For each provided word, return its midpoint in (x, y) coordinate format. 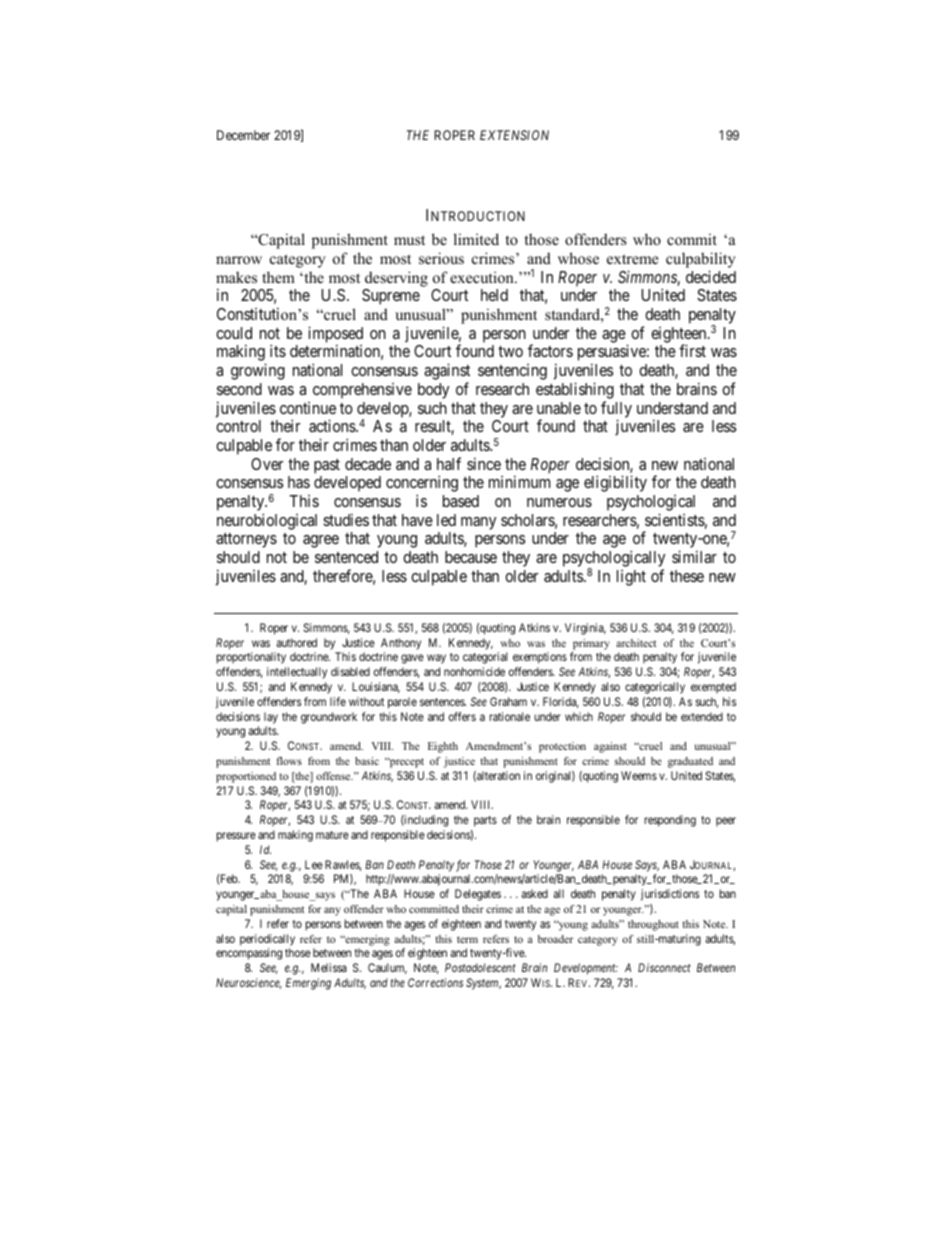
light (631, 578)
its (278, 350)
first (692, 350)
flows (289, 761)
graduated (690, 762)
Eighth (443, 747)
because (471, 557)
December (243, 135)
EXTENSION (514, 135)
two (510, 351)
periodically (267, 940)
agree (321, 541)
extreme (632, 259)
